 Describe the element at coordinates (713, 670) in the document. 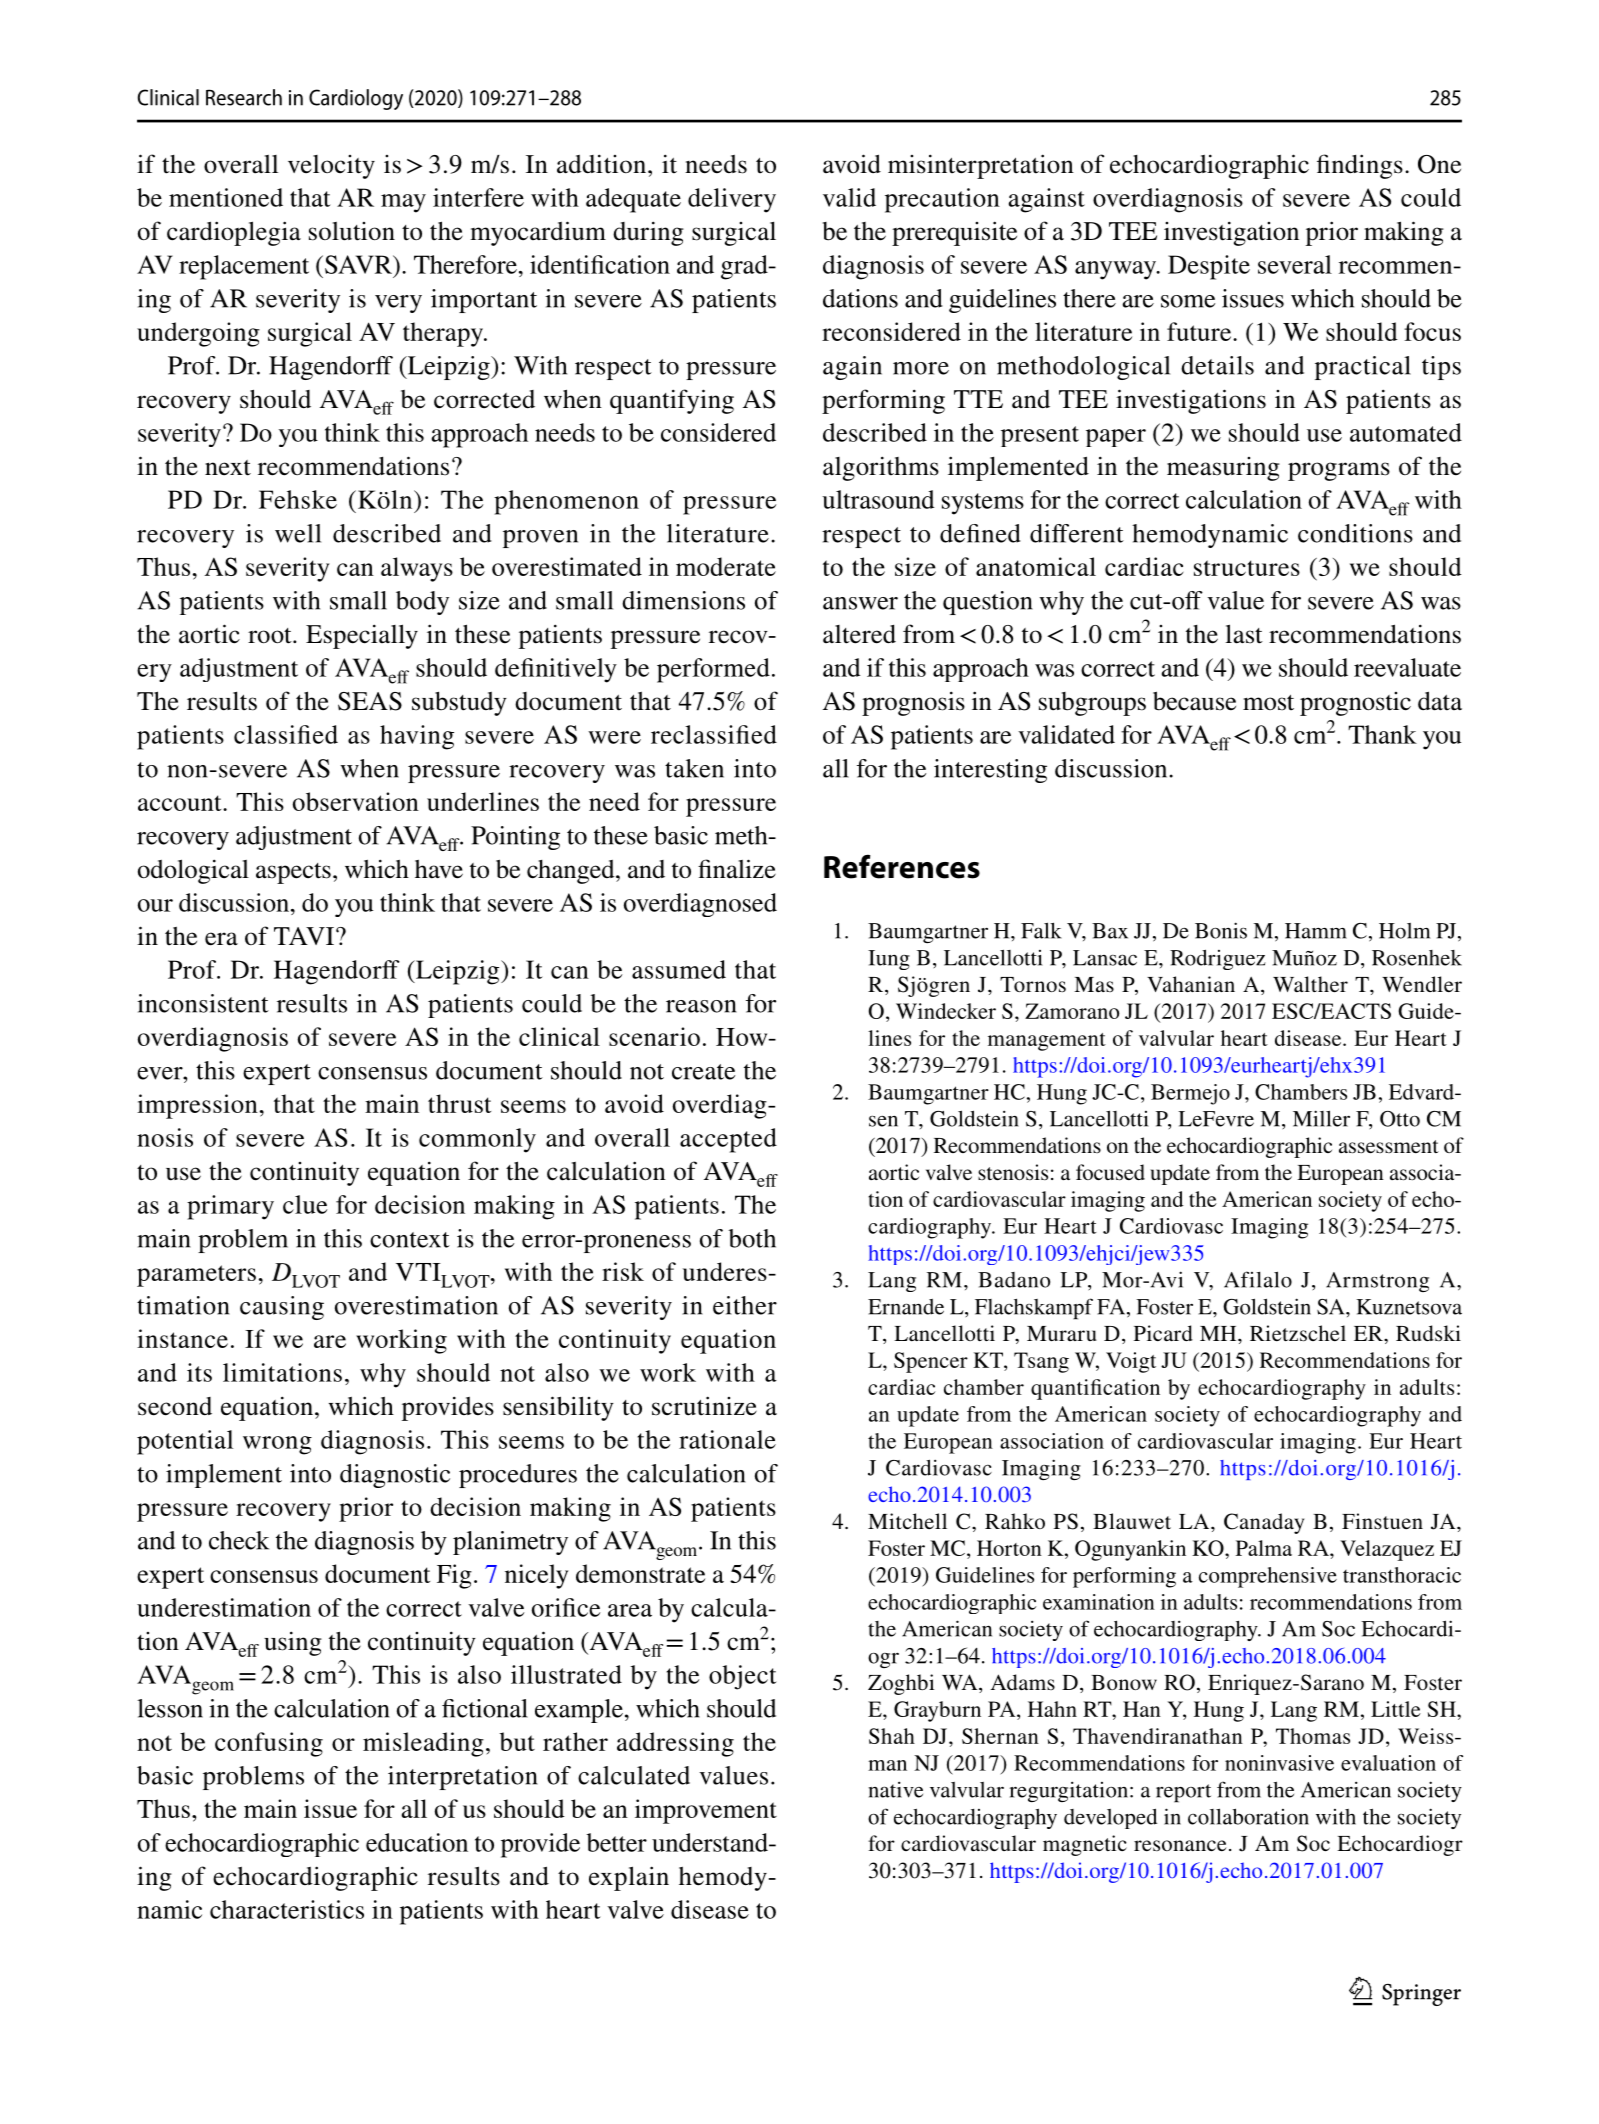

I see `performed` at that location.
